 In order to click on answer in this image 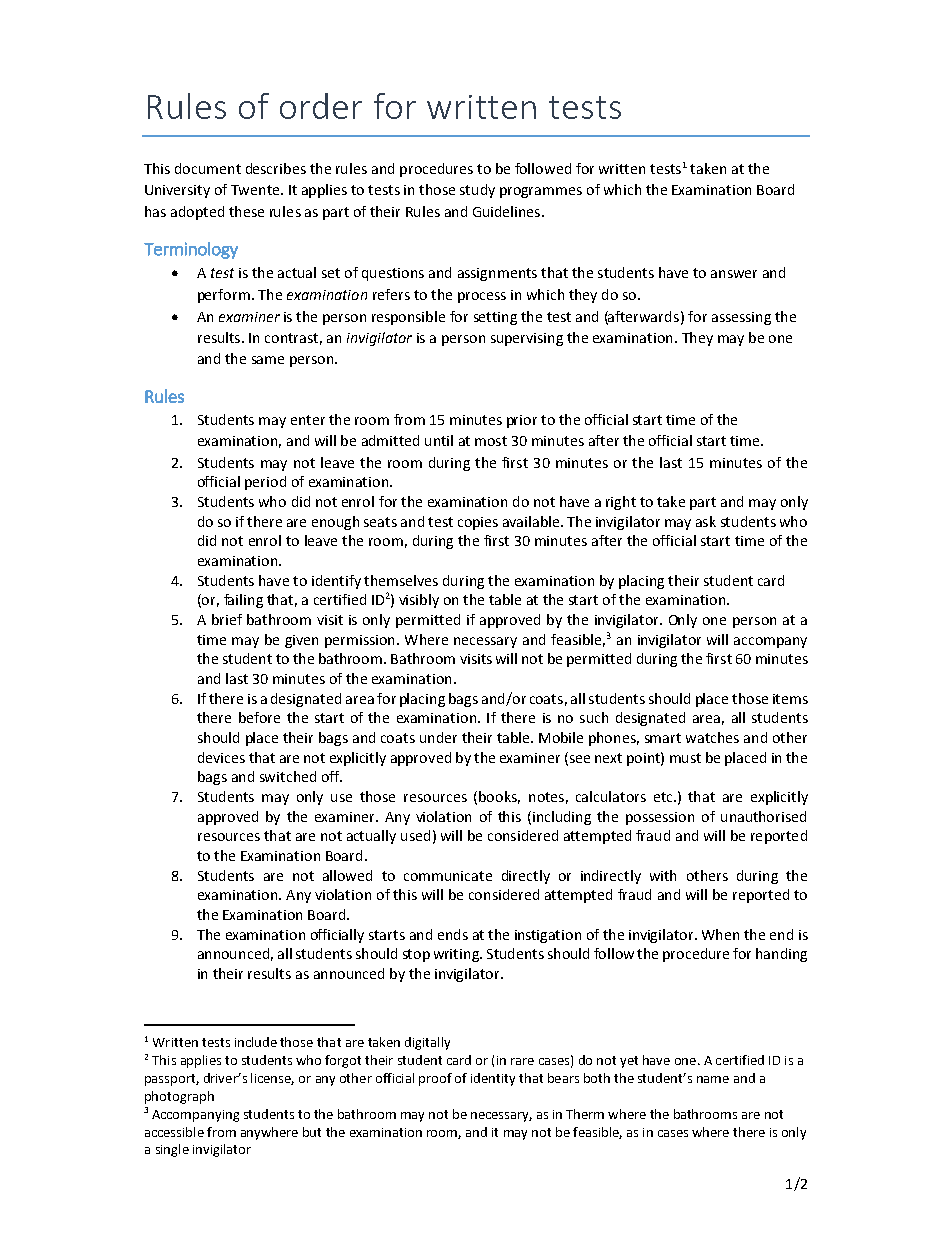, I will do `click(734, 274)`.
